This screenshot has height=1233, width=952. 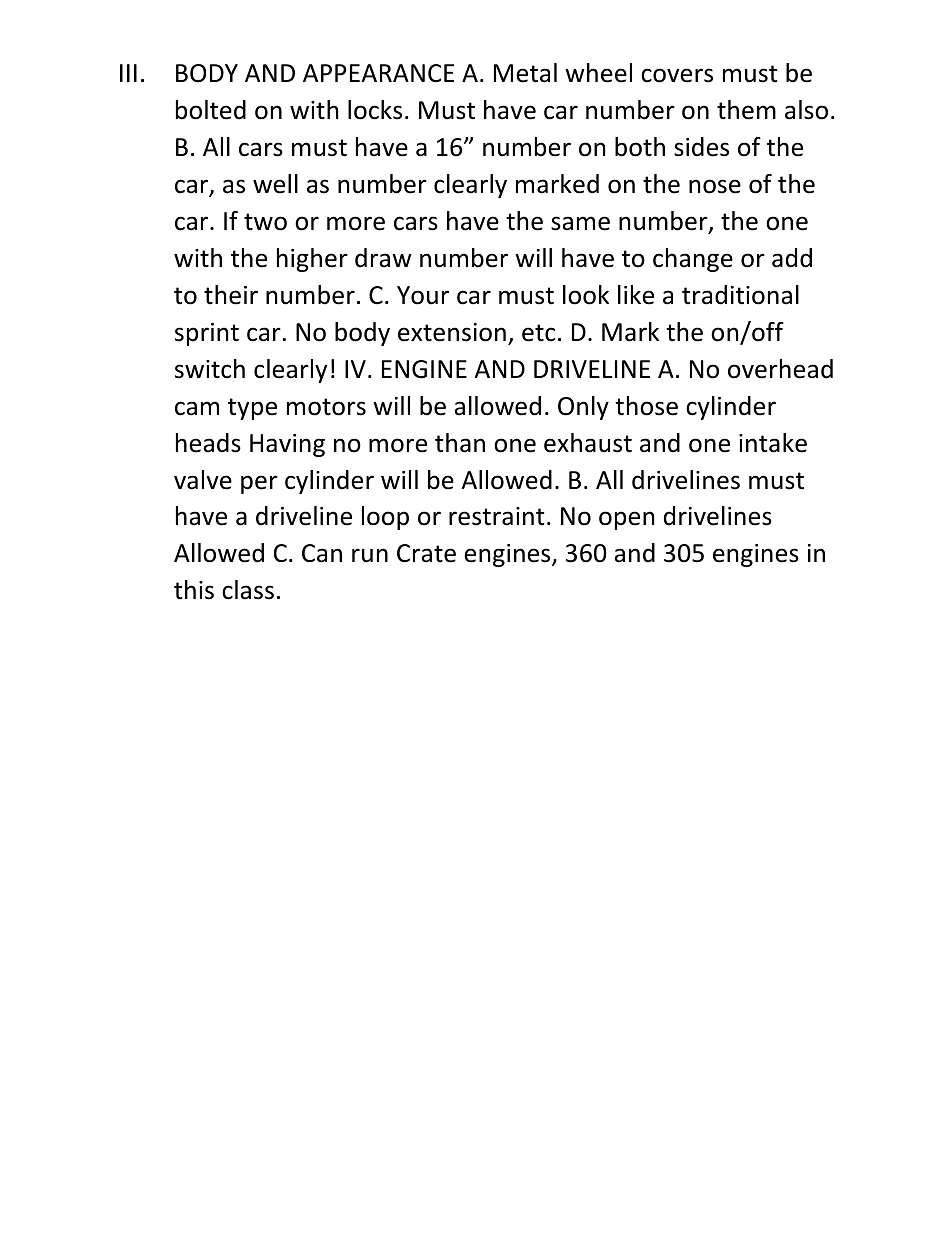 I want to click on two, so click(x=265, y=222).
